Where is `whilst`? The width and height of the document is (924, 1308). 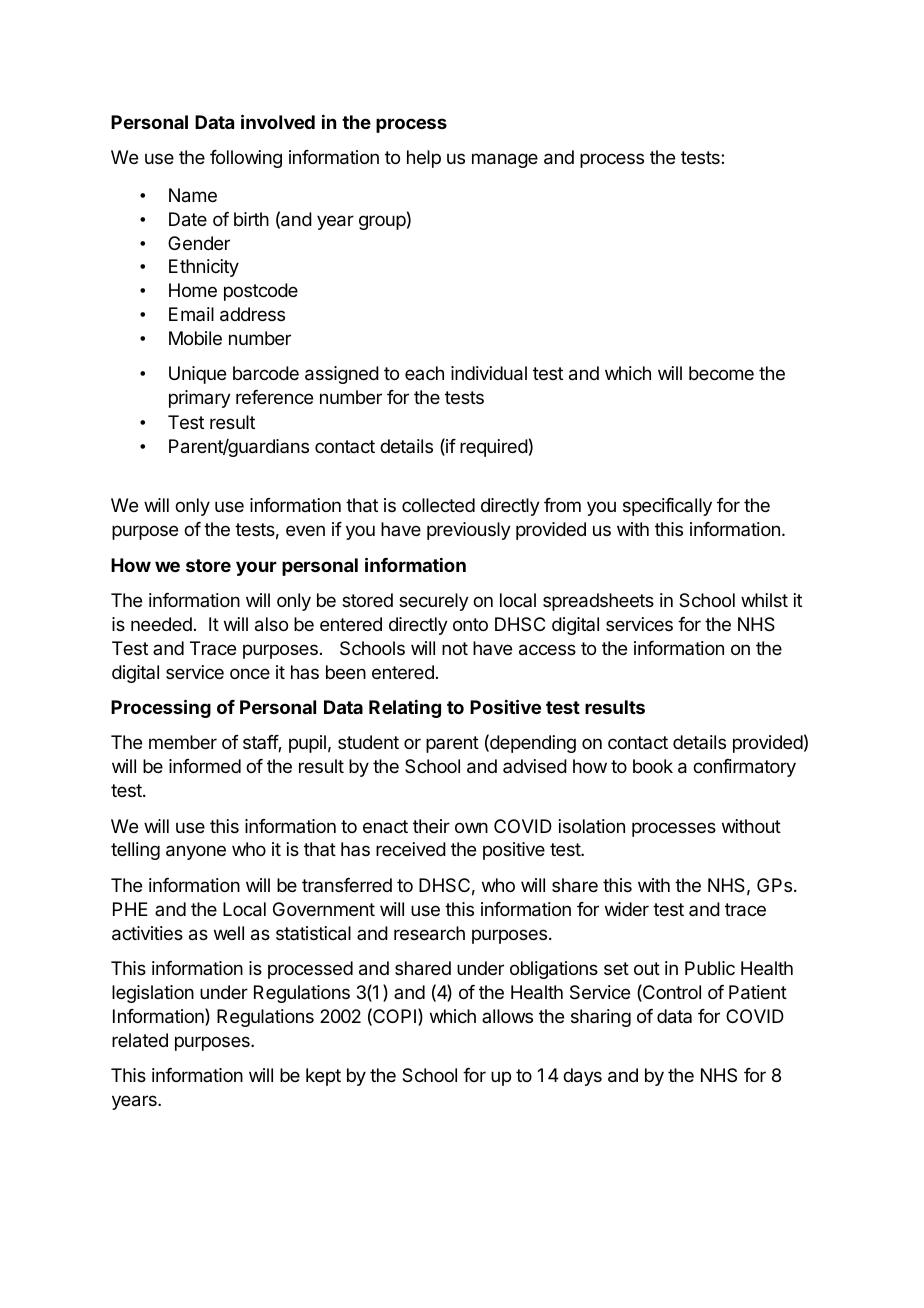
whilst is located at coordinates (764, 600).
